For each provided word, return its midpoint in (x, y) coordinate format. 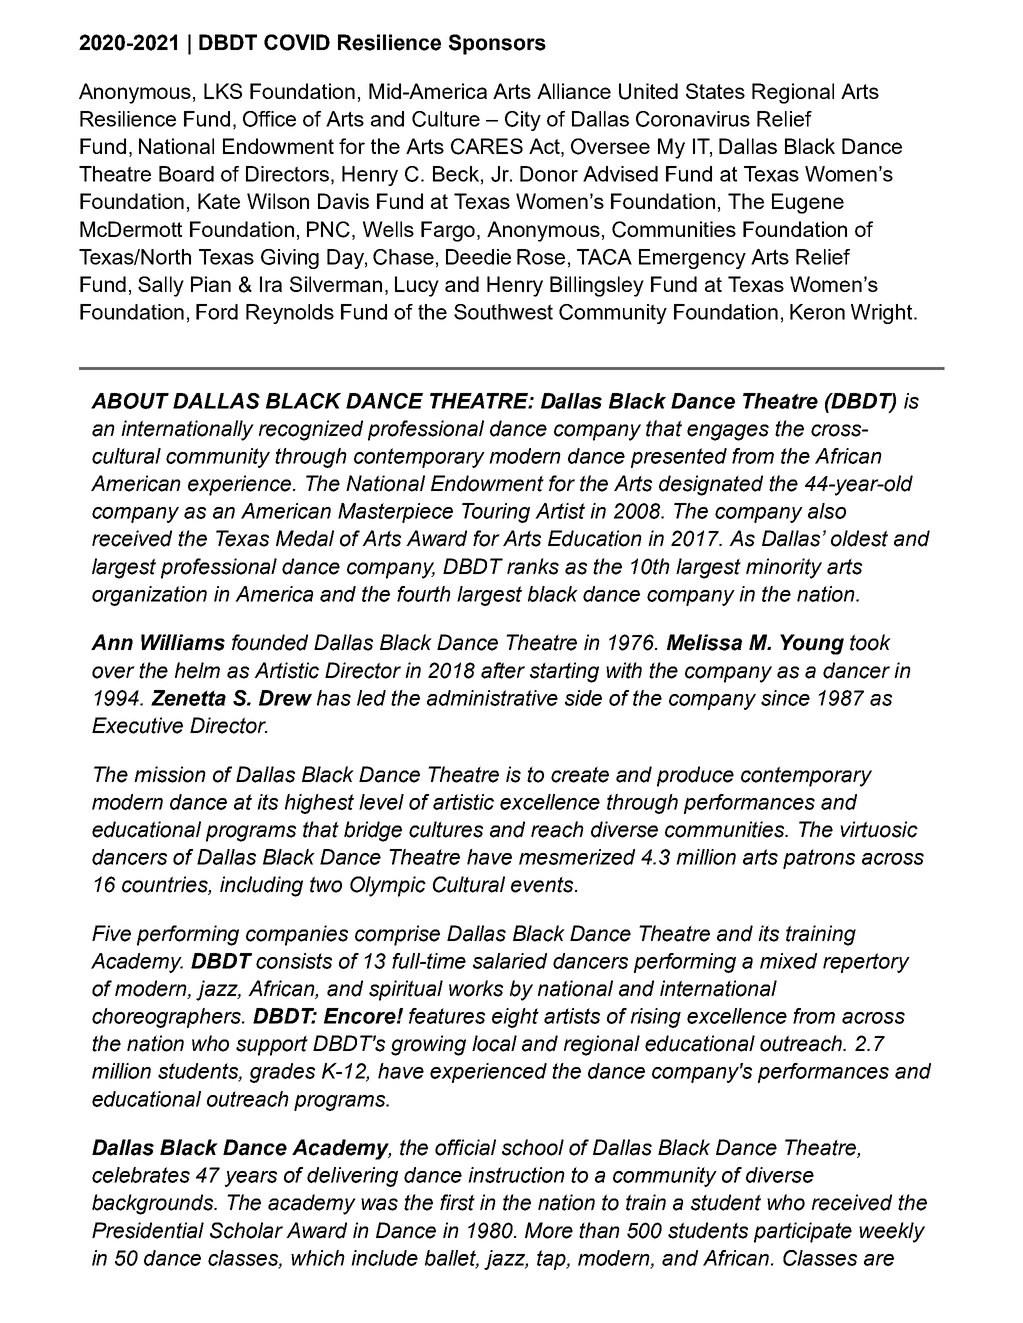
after (503, 670)
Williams (183, 642)
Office (269, 119)
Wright (883, 314)
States (715, 91)
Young (812, 644)
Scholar (246, 1230)
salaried (510, 961)
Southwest (503, 312)
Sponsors (497, 44)
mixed (788, 961)
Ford (217, 312)
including (261, 886)
